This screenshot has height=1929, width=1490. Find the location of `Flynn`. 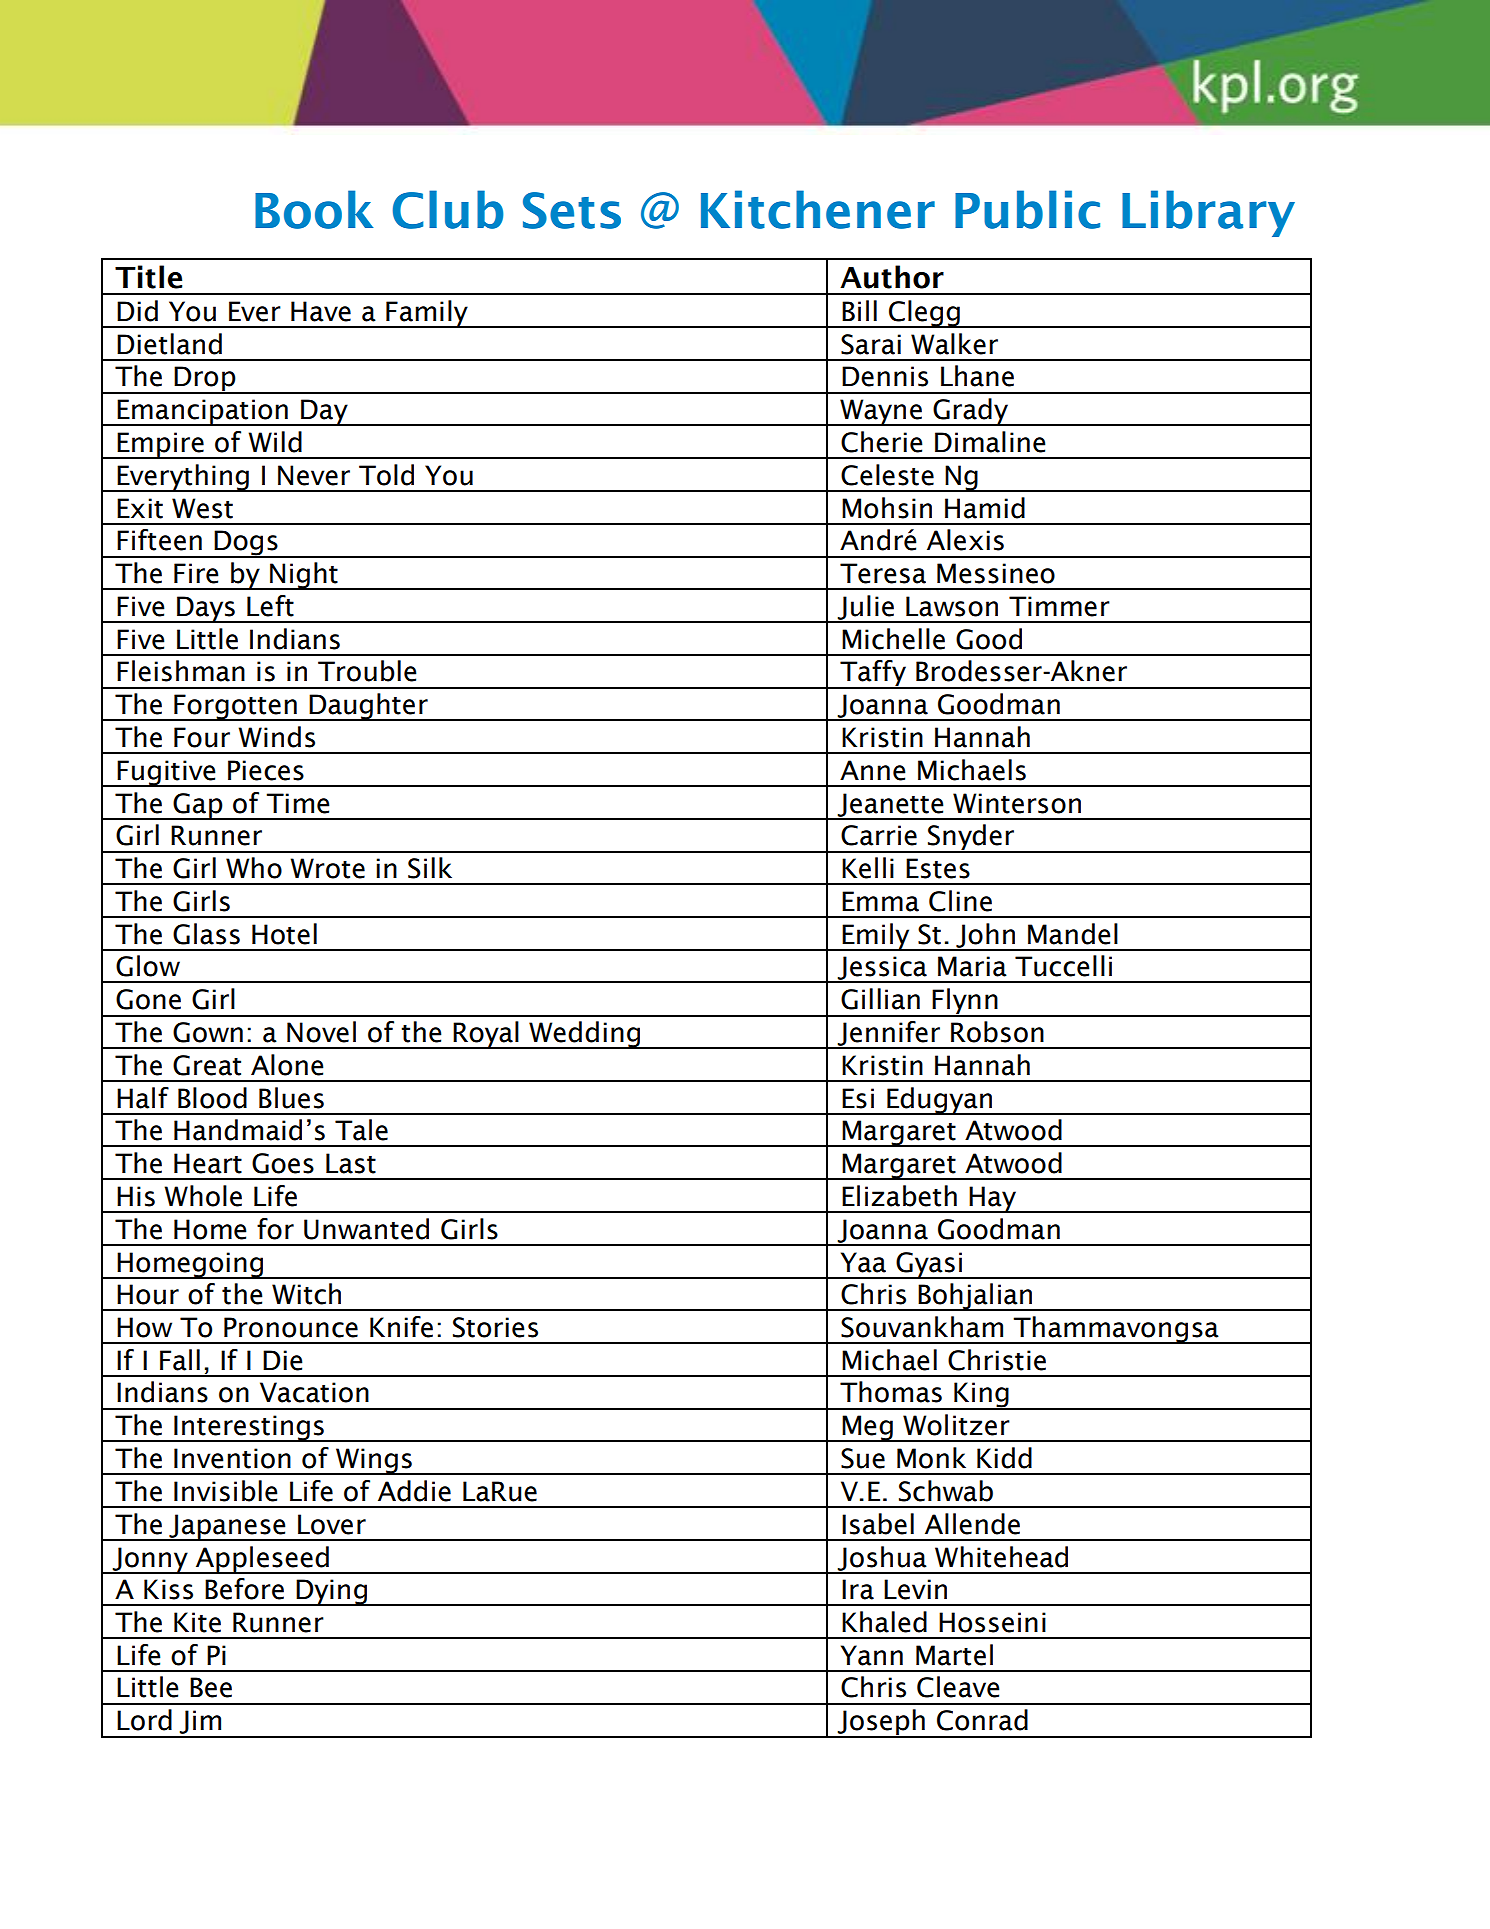

Flynn is located at coordinates (965, 1002).
